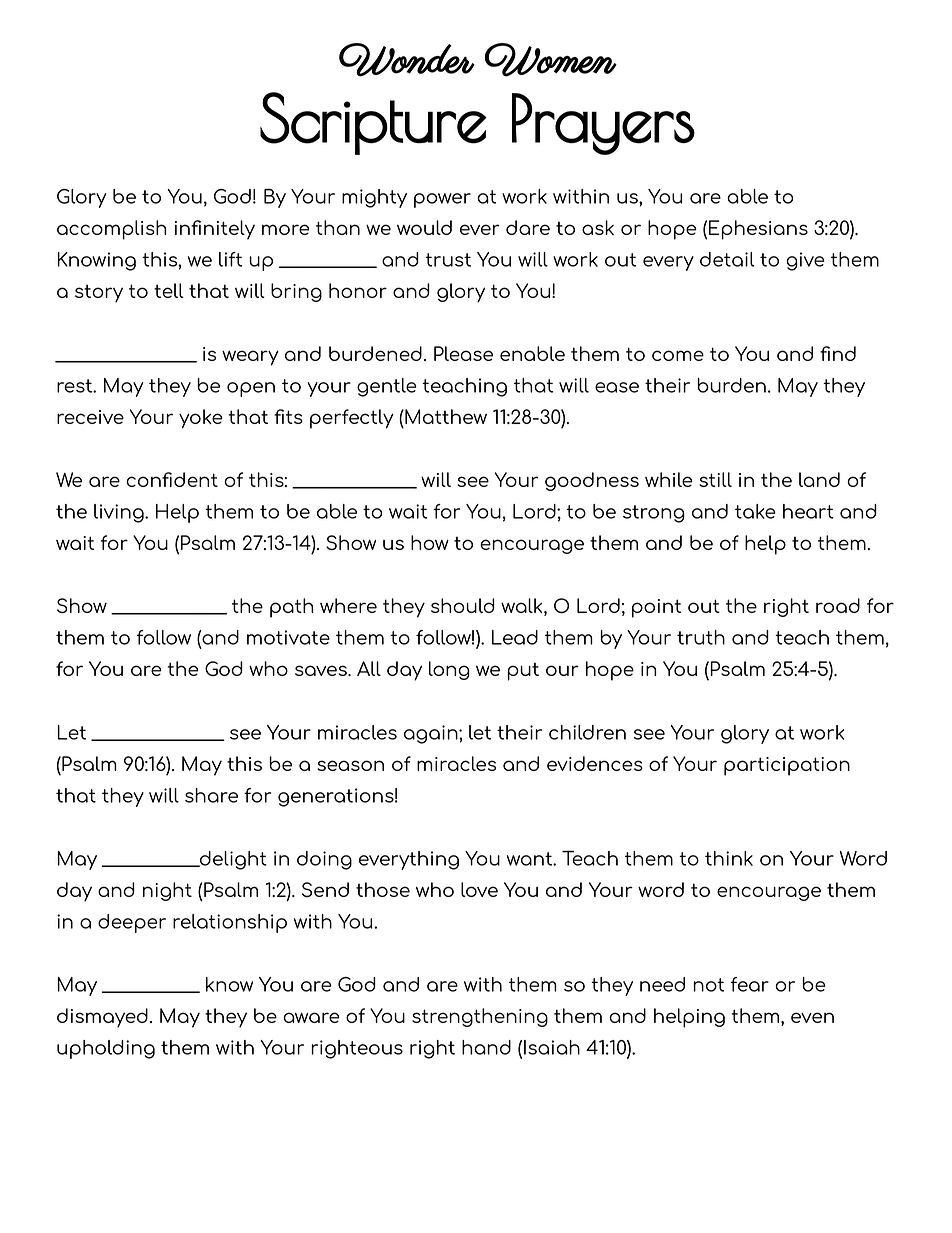  Describe the element at coordinates (678, 355) in the page. I see `come` at that location.
